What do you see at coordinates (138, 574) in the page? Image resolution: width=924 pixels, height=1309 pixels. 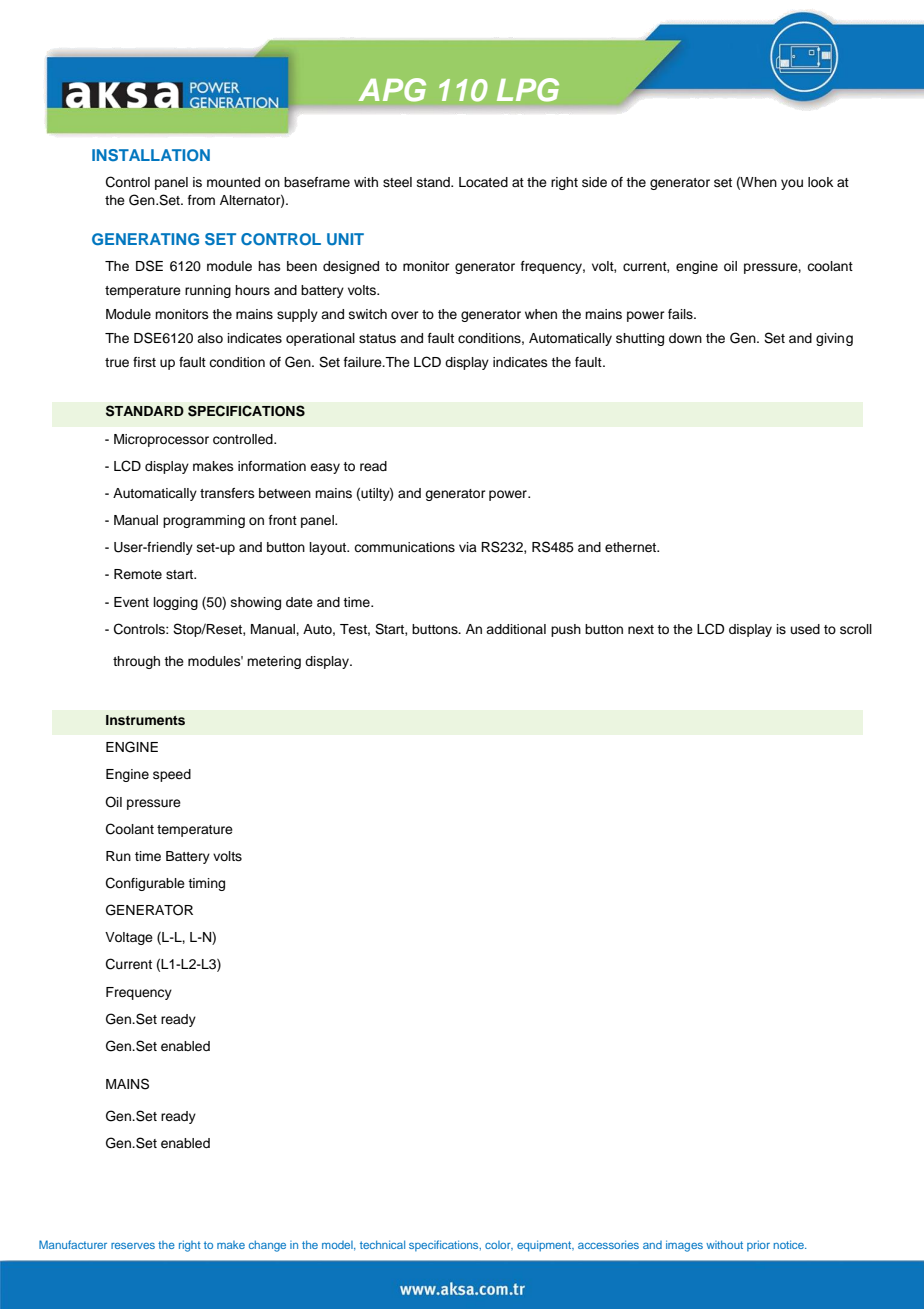 I see `Remote` at bounding box center [138, 574].
